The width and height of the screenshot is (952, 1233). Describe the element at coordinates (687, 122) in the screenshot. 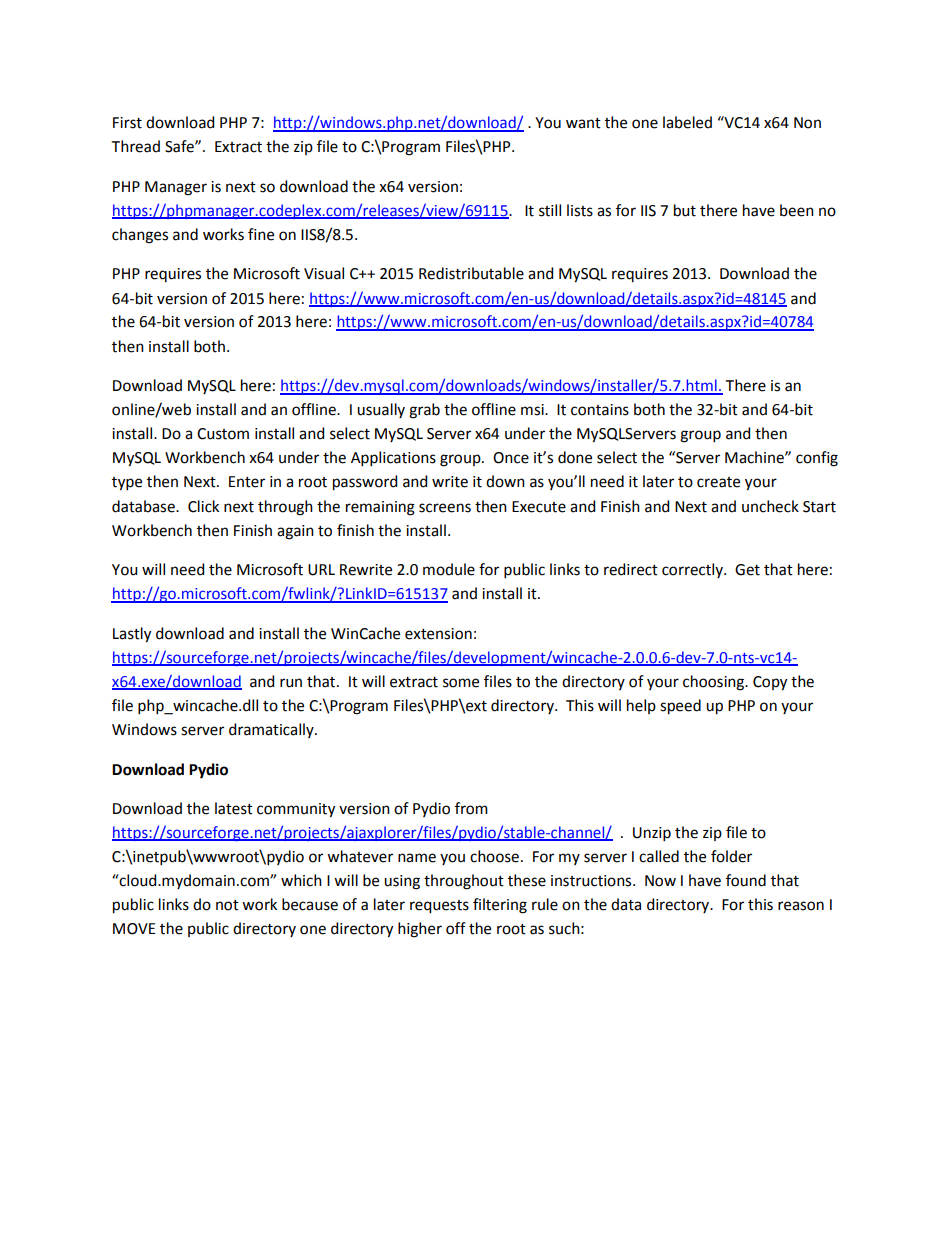

I see `labeled` at that location.
